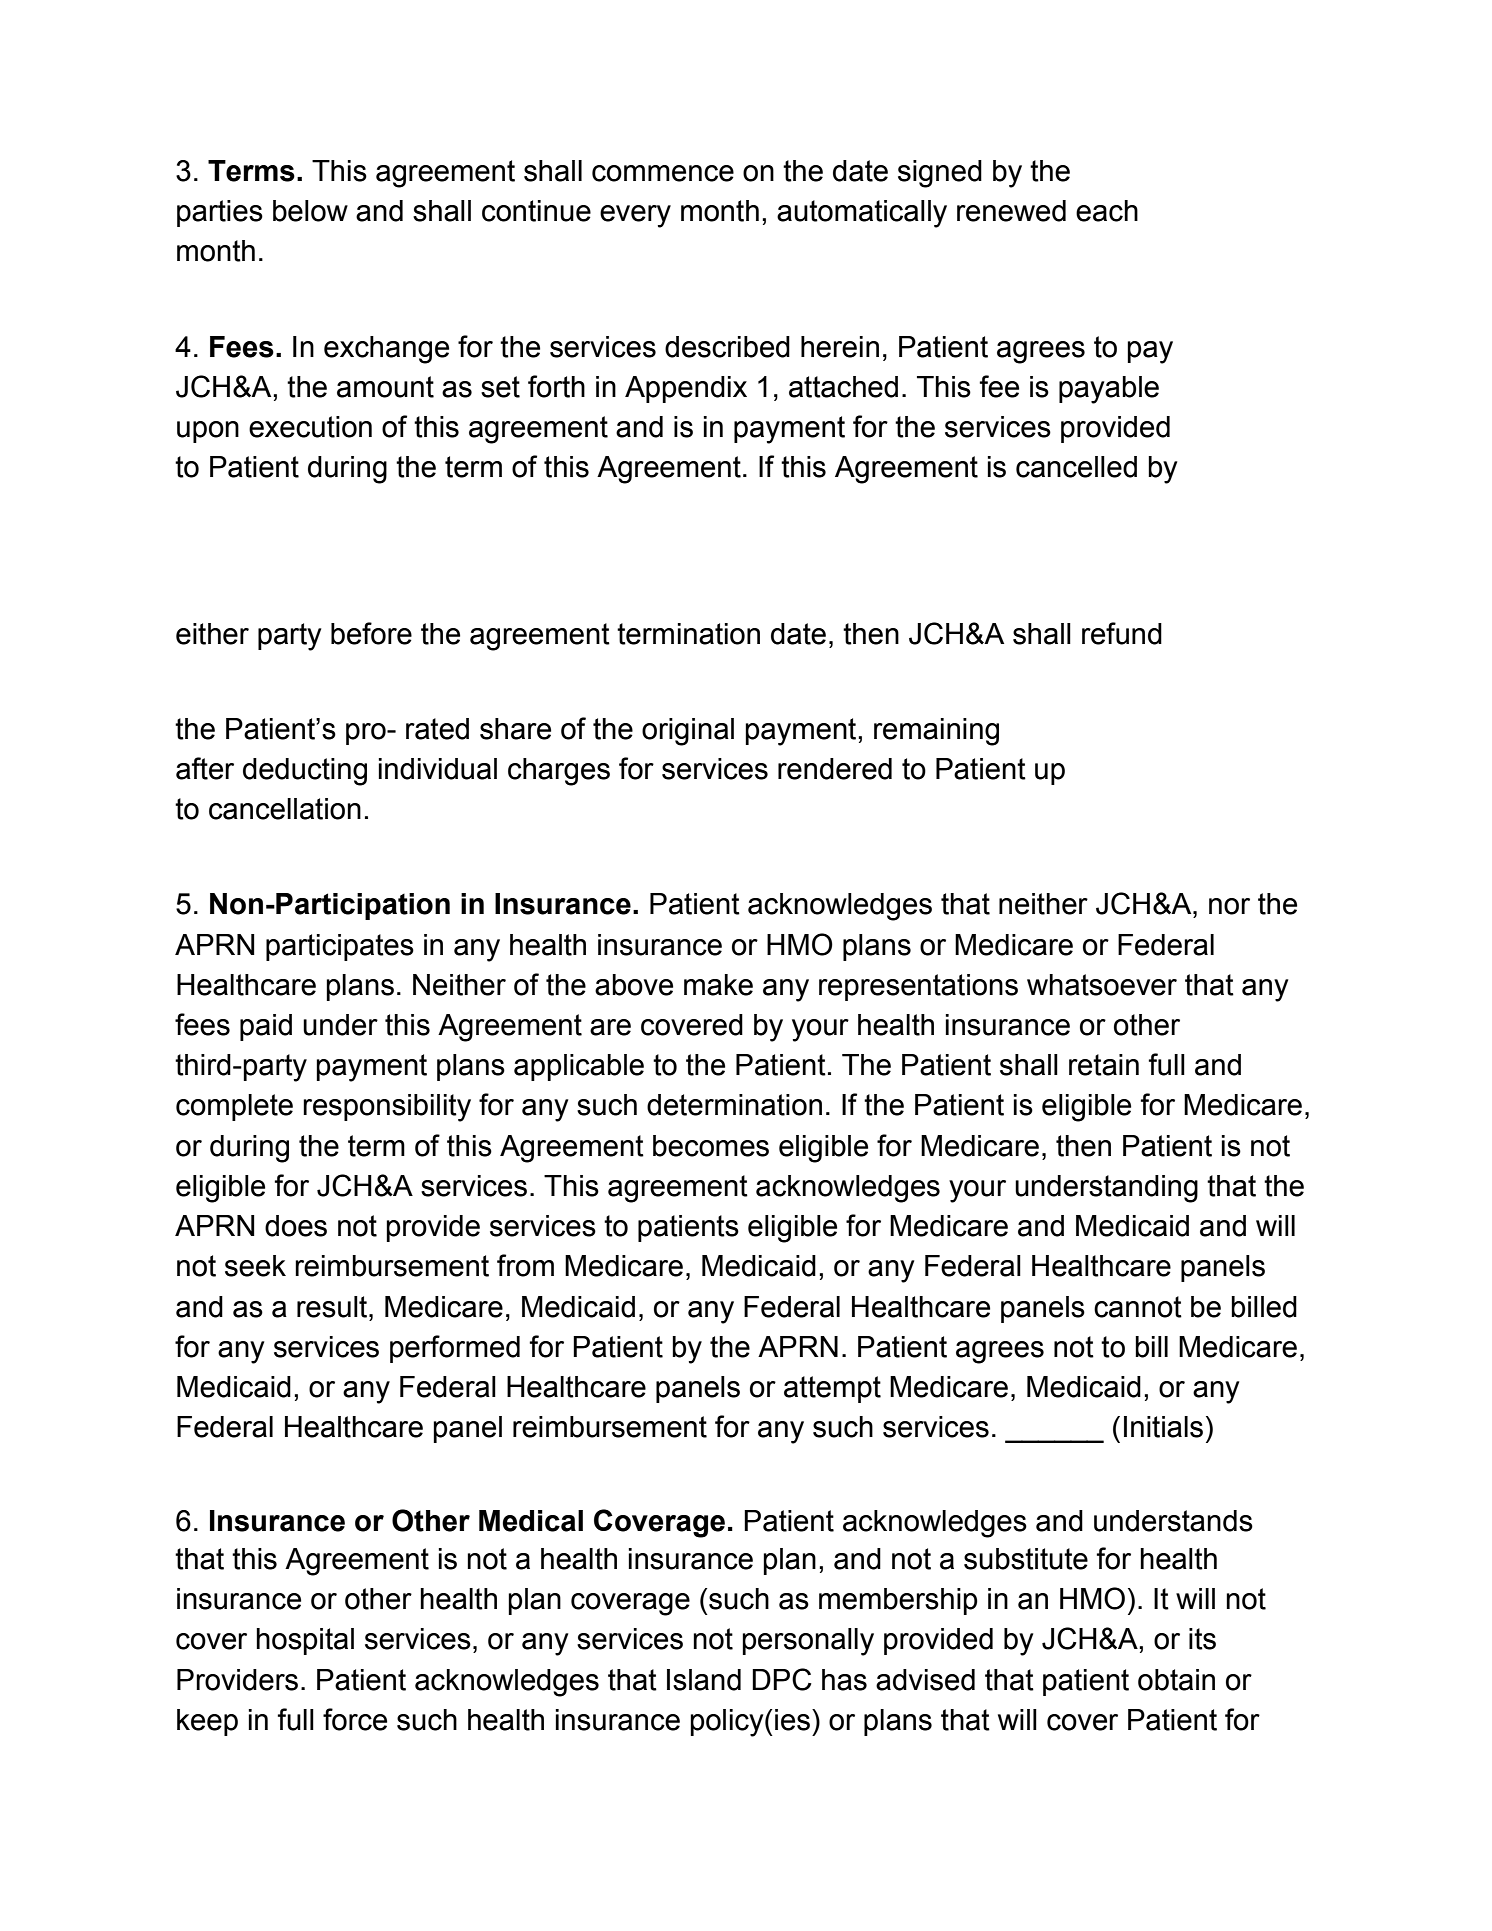 The width and height of the screenshot is (1492, 1931). Describe the element at coordinates (718, 985) in the screenshot. I see `make` at that location.
